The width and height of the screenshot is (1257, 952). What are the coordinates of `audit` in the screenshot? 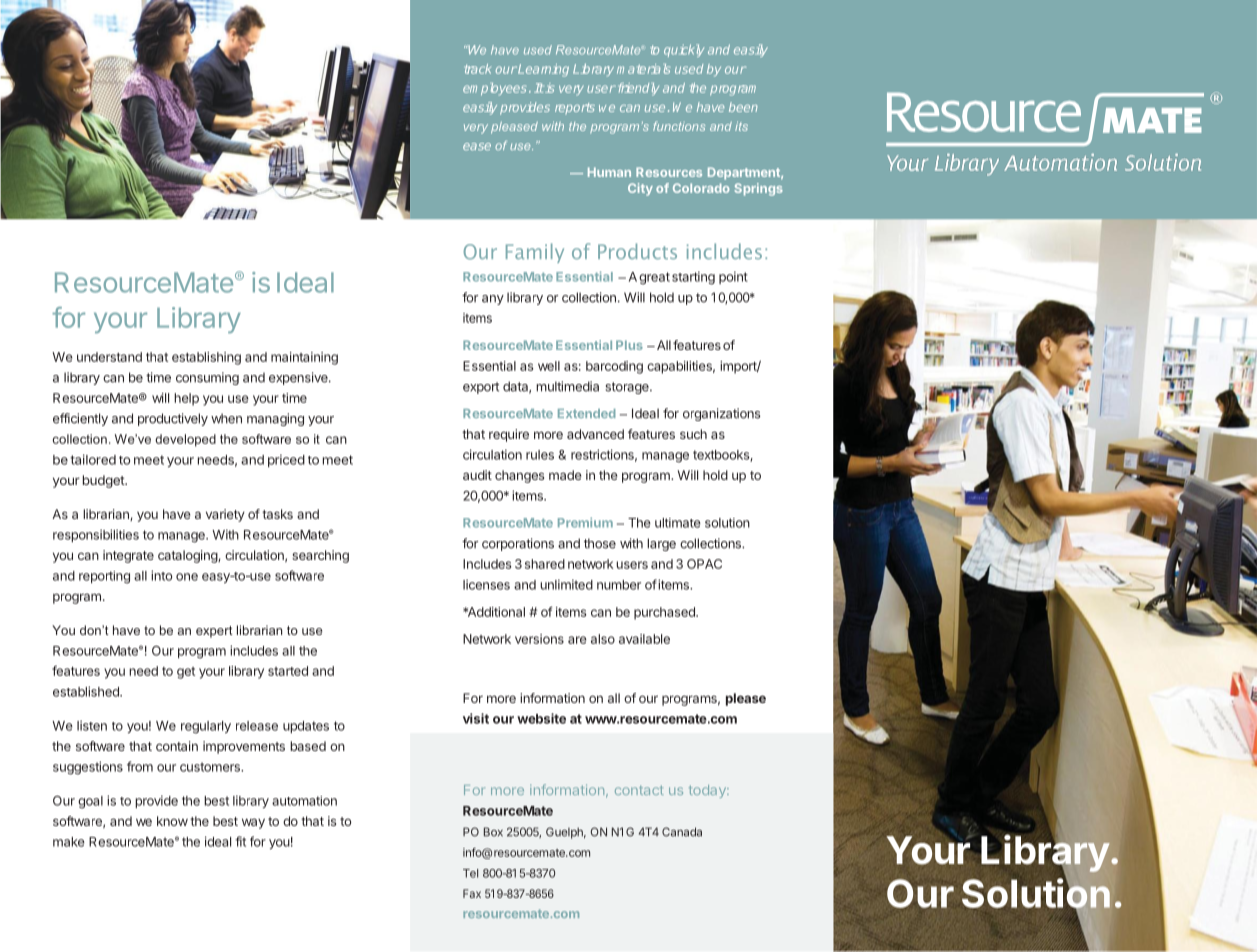 It's located at (477, 475).
